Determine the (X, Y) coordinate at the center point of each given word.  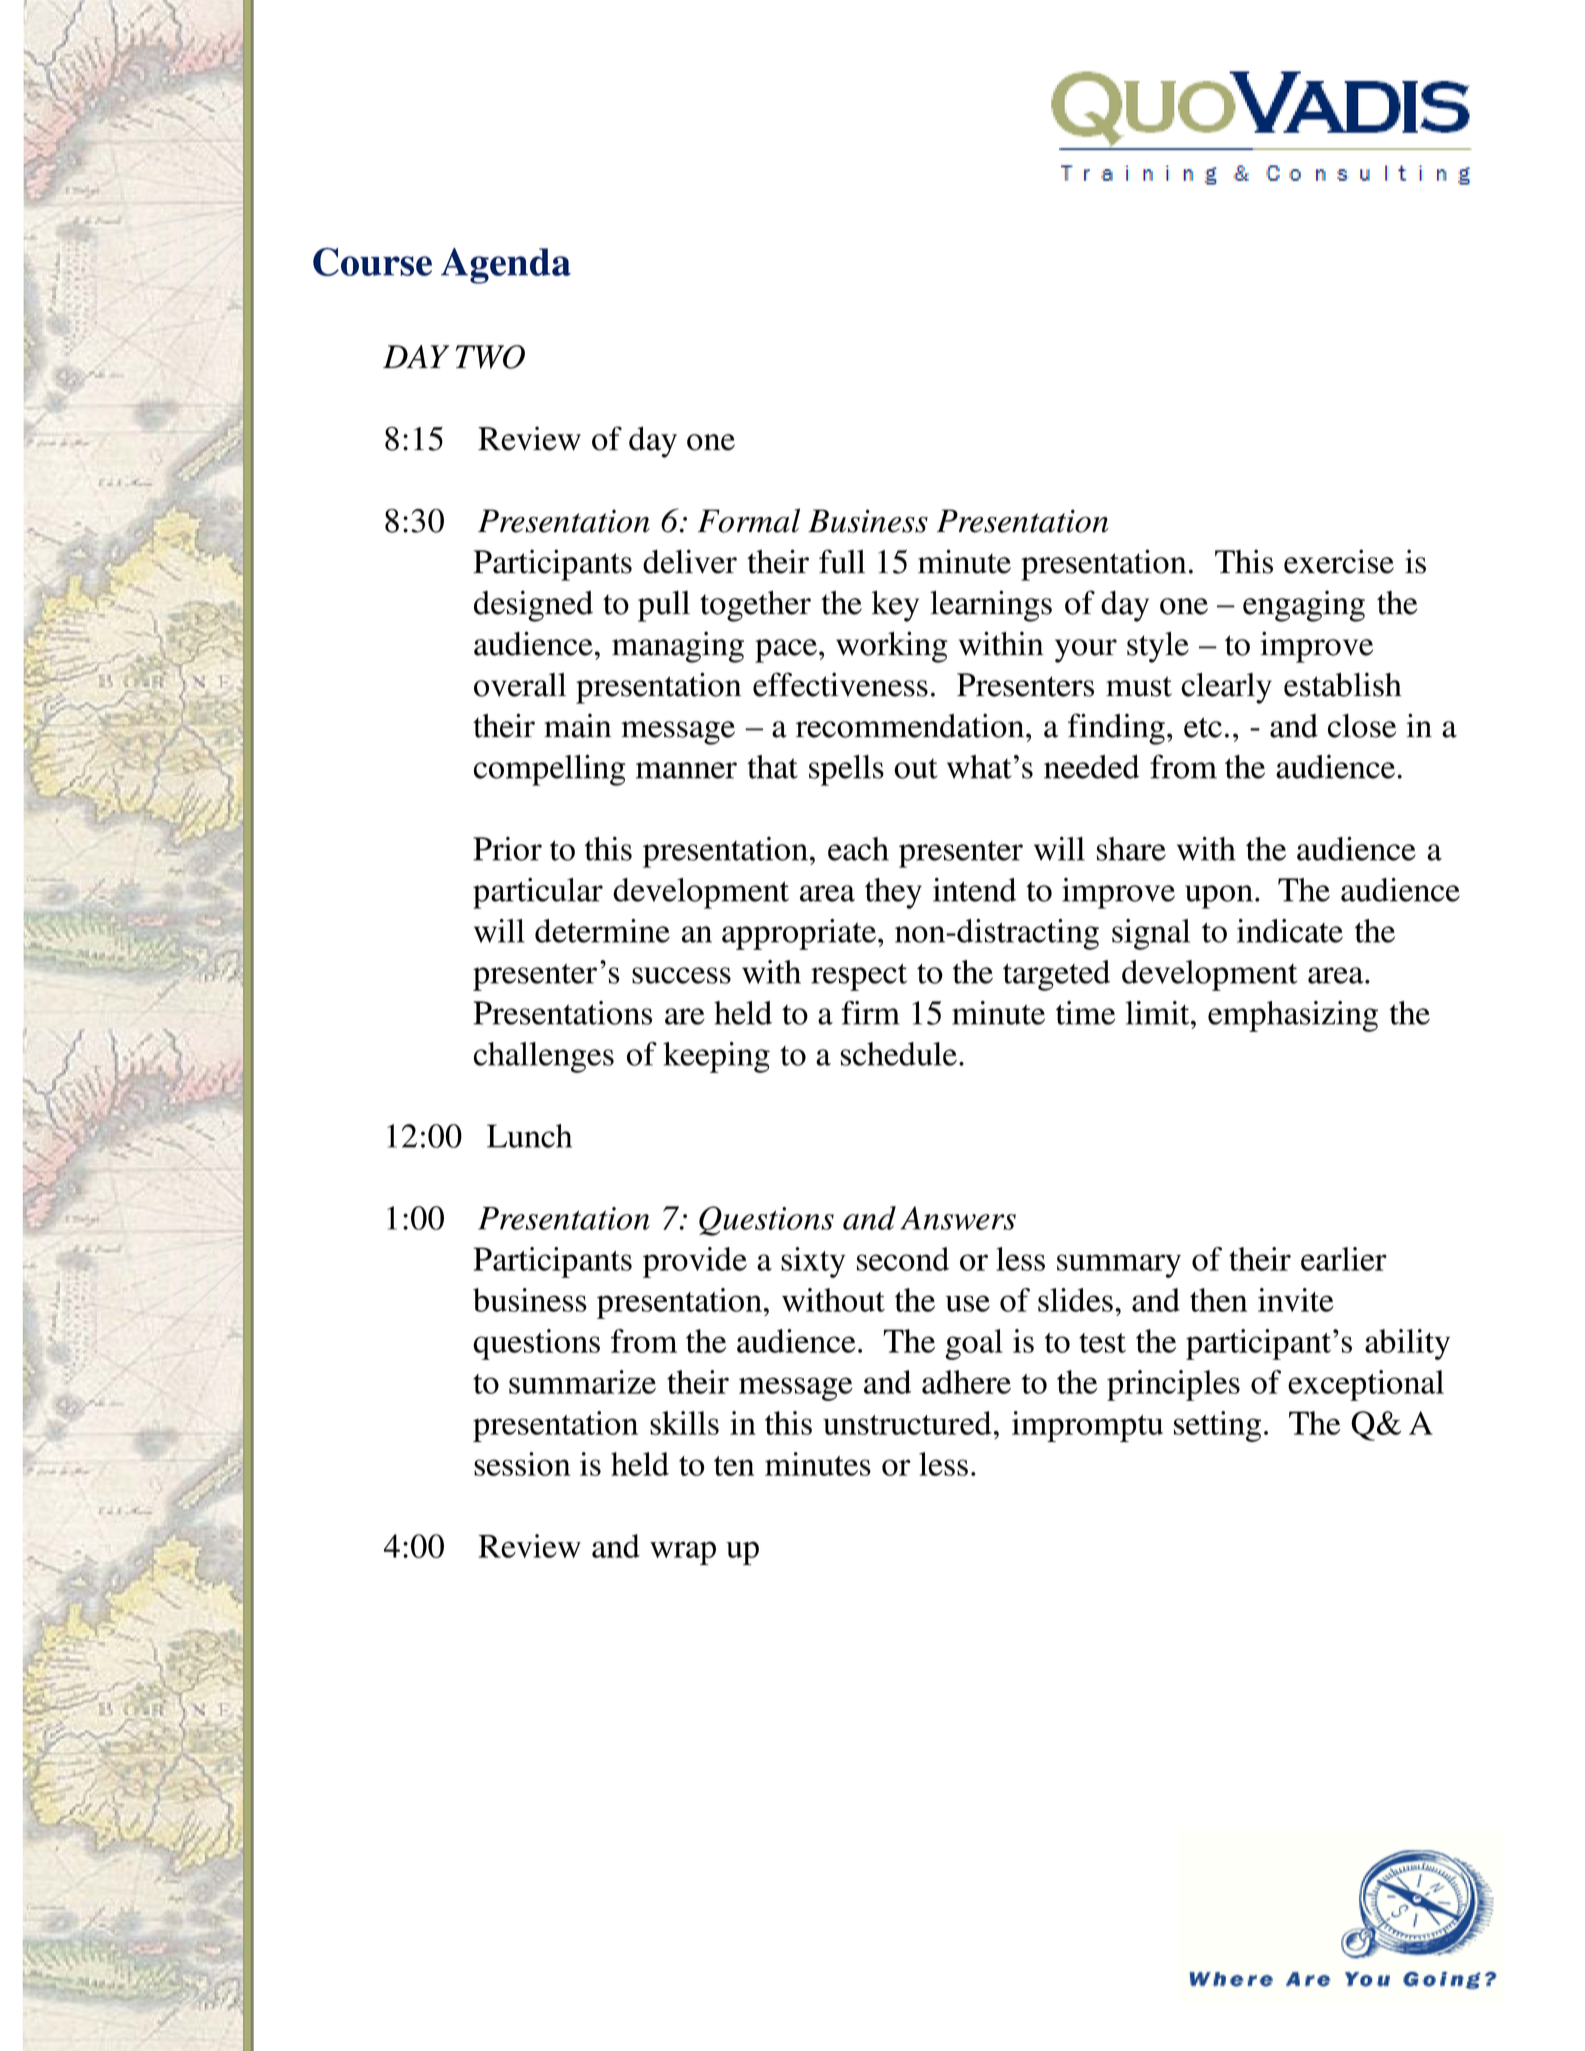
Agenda (506, 266)
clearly (1226, 688)
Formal (749, 520)
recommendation (911, 725)
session (522, 1464)
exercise (1339, 561)
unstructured (907, 1423)
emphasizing (1293, 1016)
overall (520, 685)
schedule (899, 1054)
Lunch (529, 1136)
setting (1217, 1426)
